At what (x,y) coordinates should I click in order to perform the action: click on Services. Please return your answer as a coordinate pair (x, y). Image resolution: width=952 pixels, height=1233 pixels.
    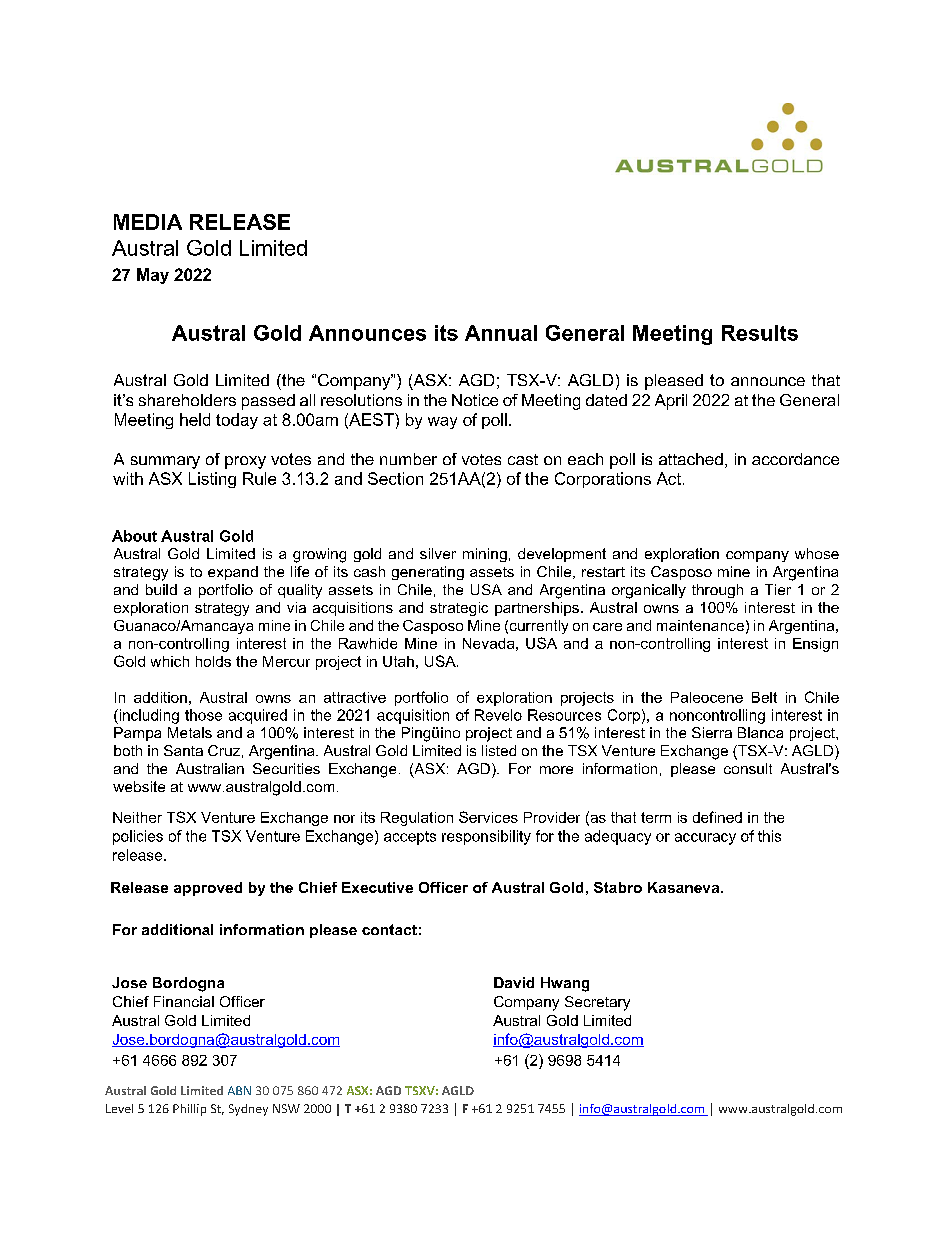
    Looking at the image, I should click on (488, 817).
